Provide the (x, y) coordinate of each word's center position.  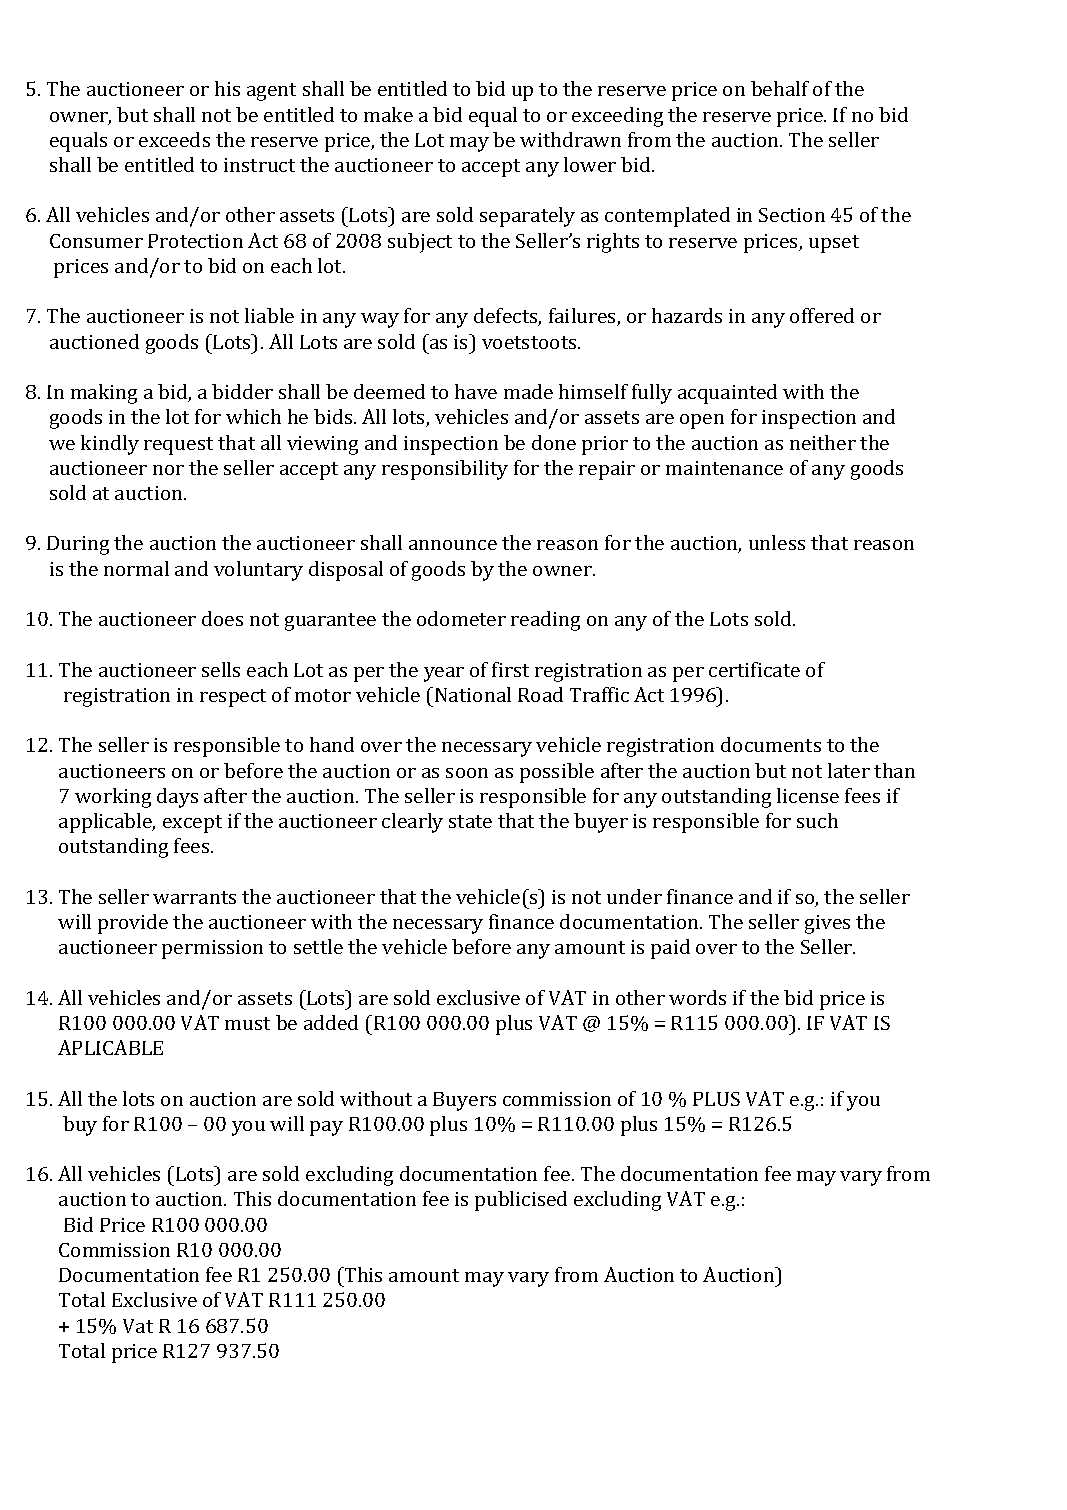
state (470, 821)
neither (823, 442)
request (178, 446)
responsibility (445, 470)
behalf (780, 88)
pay (326, 1128)
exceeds (174, 139)
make (388, 114)
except (192, 824)
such (817, 820)
